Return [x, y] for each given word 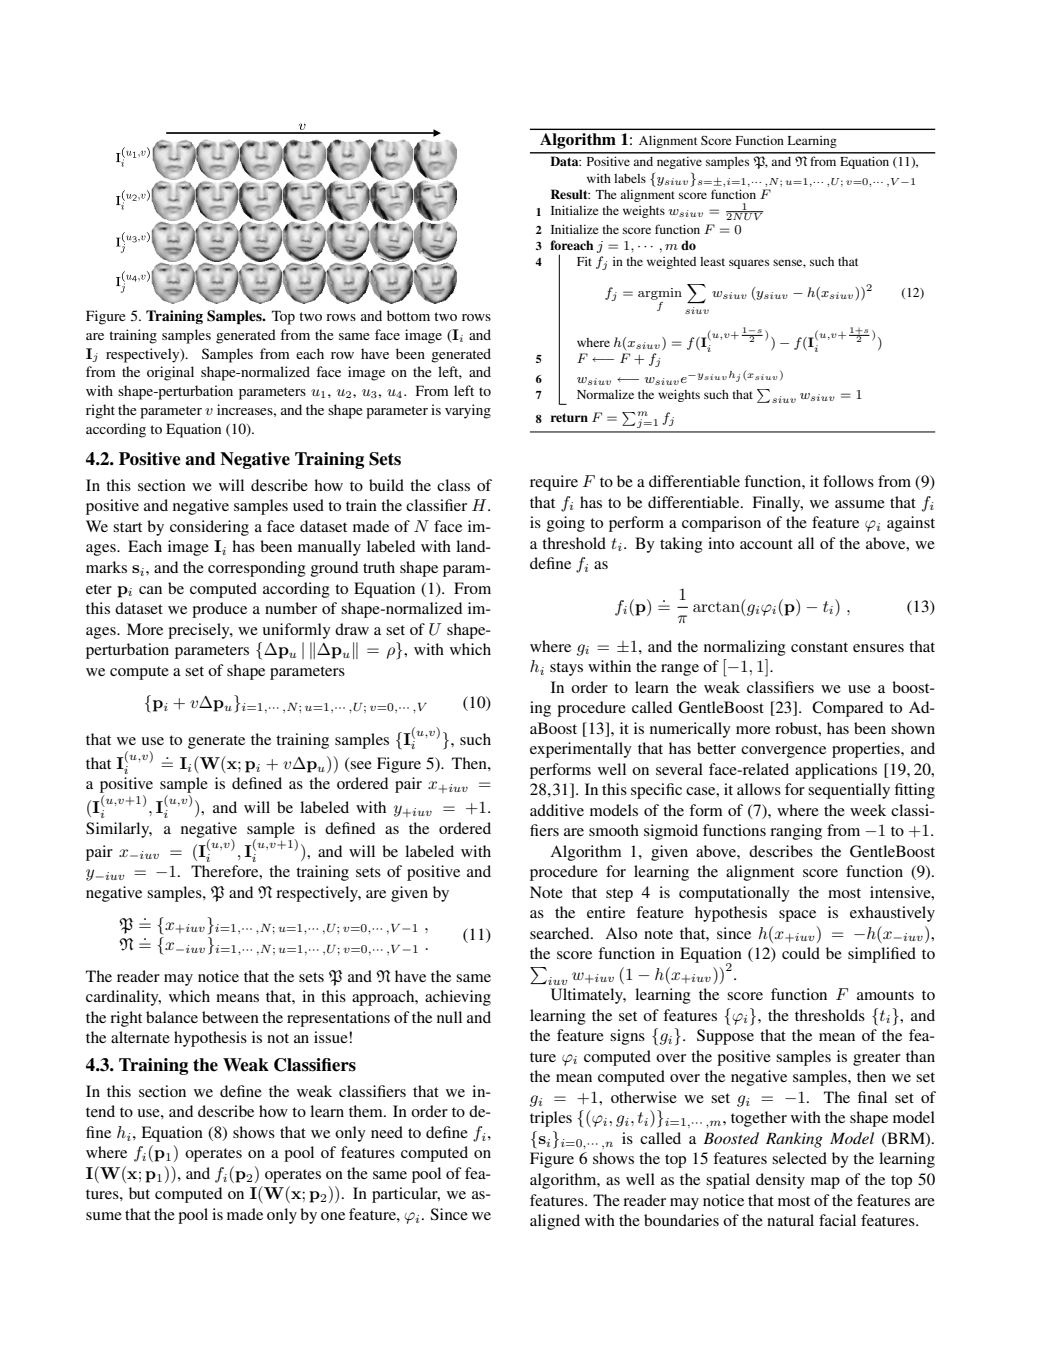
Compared [847, 709]
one [333, 1216]
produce [219, 610]
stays [566, 669]
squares [749, 264]
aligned [555, 1222]
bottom [408, 315]
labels [630, 178]
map [825, 1183]
